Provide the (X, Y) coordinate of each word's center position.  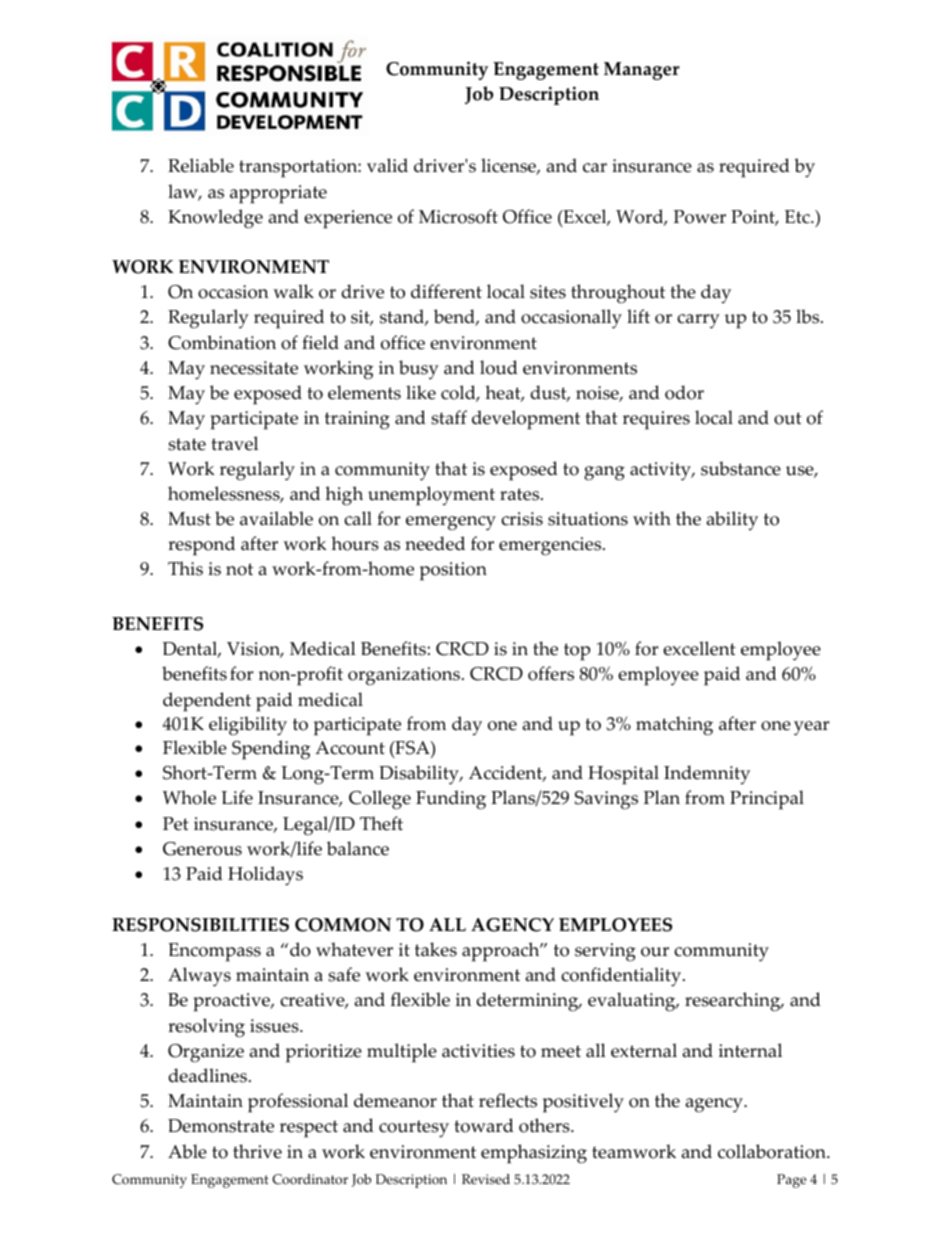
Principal (767, 800)
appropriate (278, 194)
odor (684, 392)
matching (674, 726)
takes (436, 949)
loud (499, 367)
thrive (257, 1151)
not (239, 569)
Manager (642, 71)
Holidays (265, 876)
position (453, 571)
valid (387, 165)
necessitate (254, 368)
